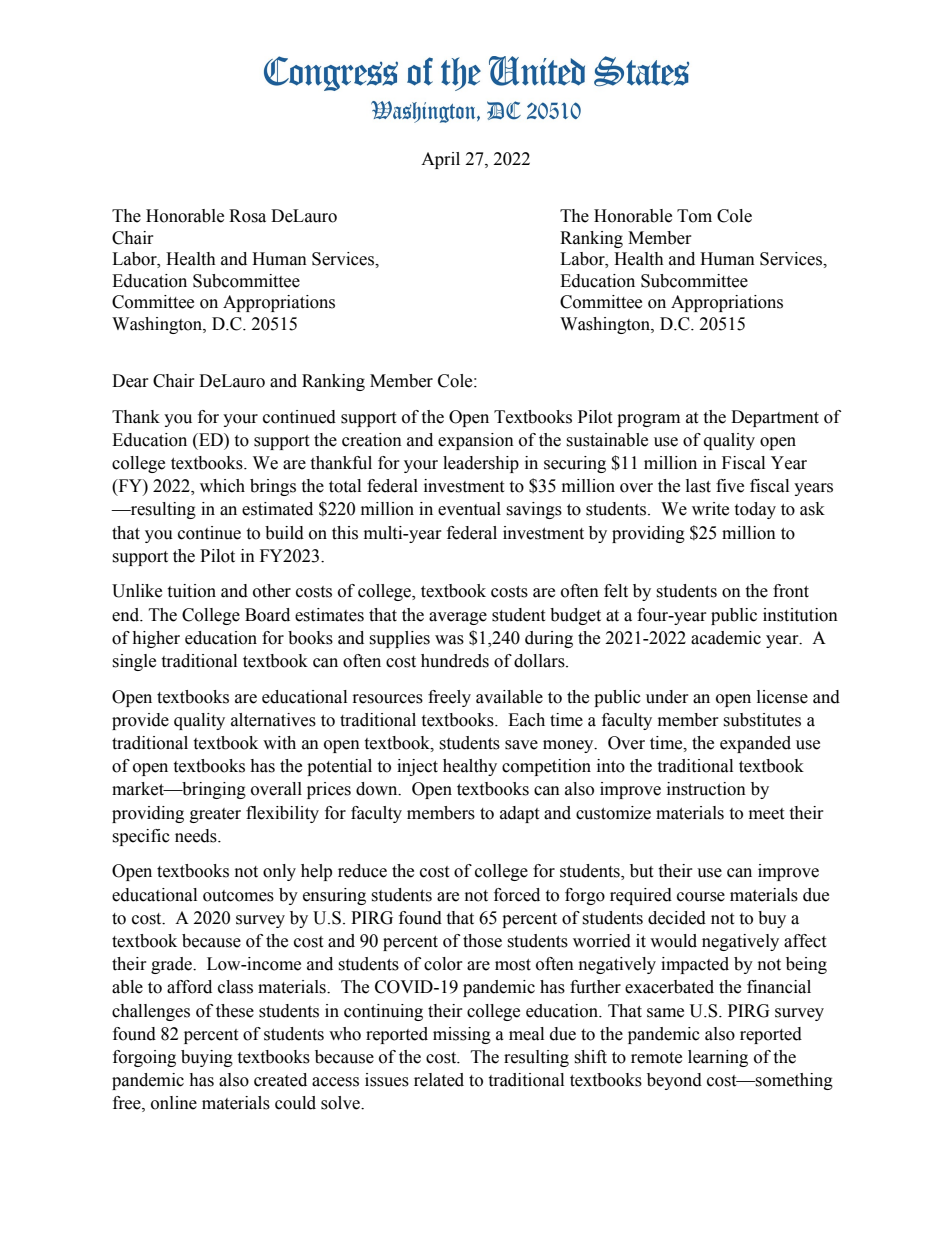  What do you see at coordinates (726, 638) in the document?
I see `academic` at bounding box center [726, 638].
